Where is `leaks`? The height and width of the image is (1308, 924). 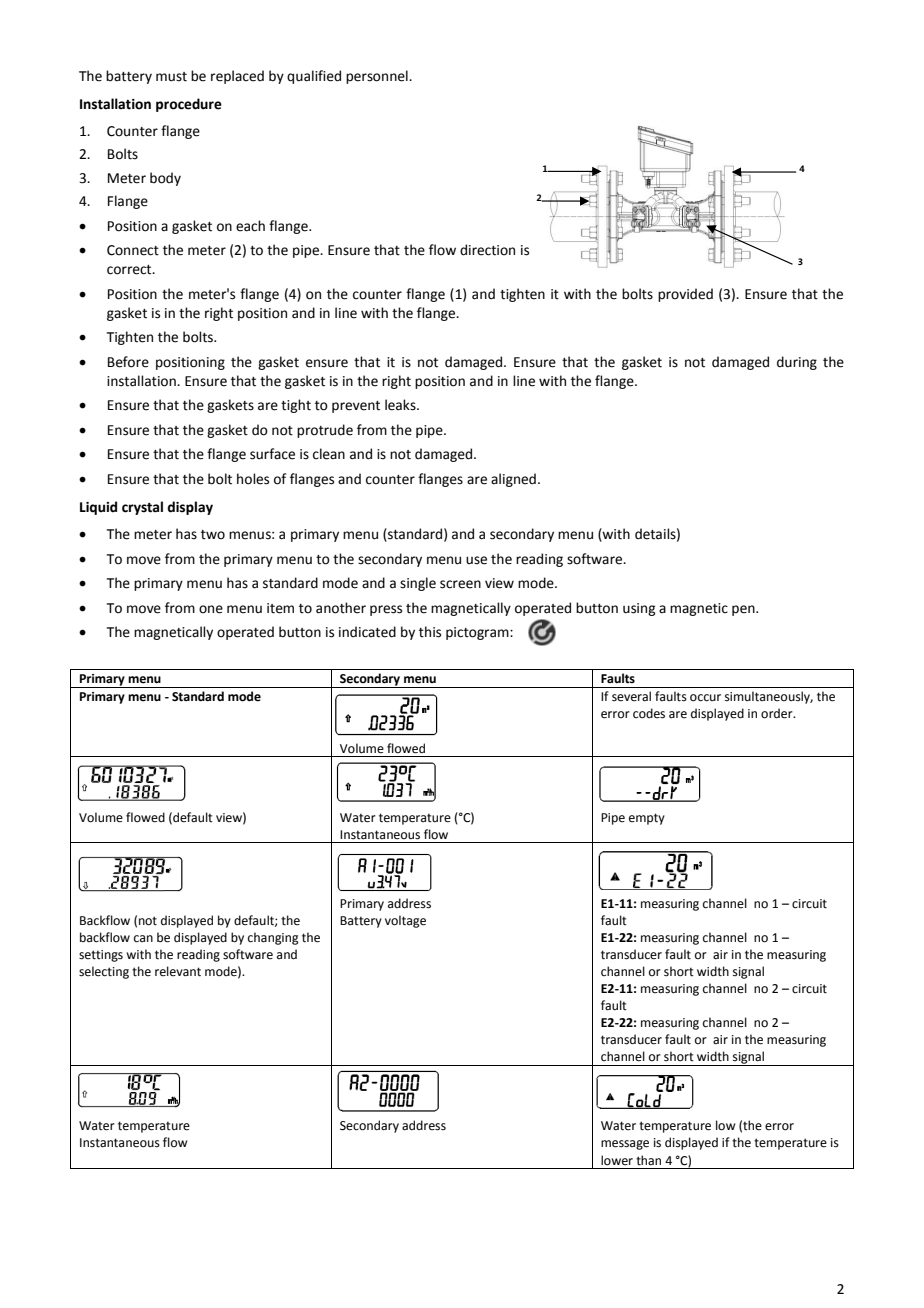
leaks is located at coordinates (401, 405).
